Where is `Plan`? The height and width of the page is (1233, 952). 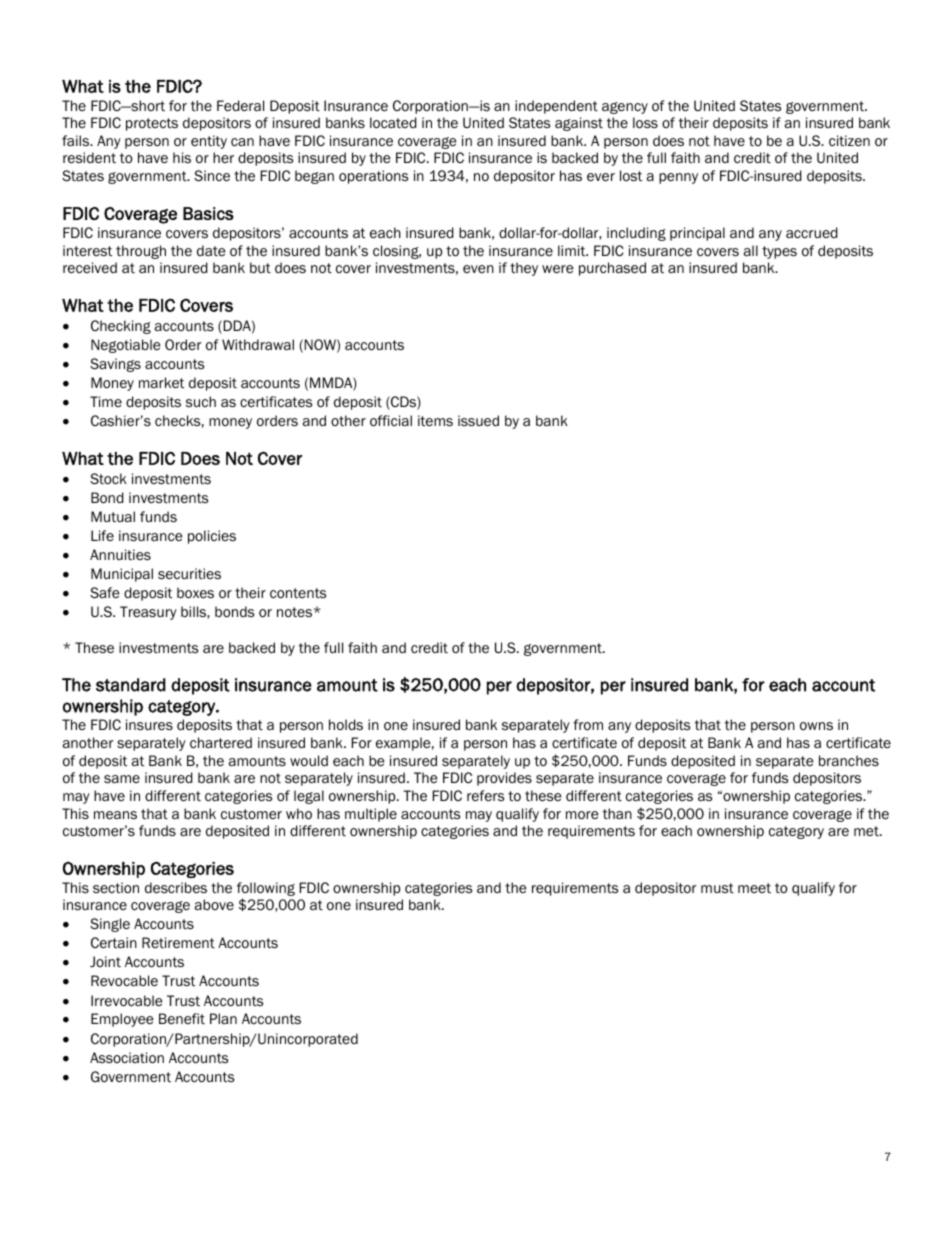
Plan is located at coordinates (223, 1018).
